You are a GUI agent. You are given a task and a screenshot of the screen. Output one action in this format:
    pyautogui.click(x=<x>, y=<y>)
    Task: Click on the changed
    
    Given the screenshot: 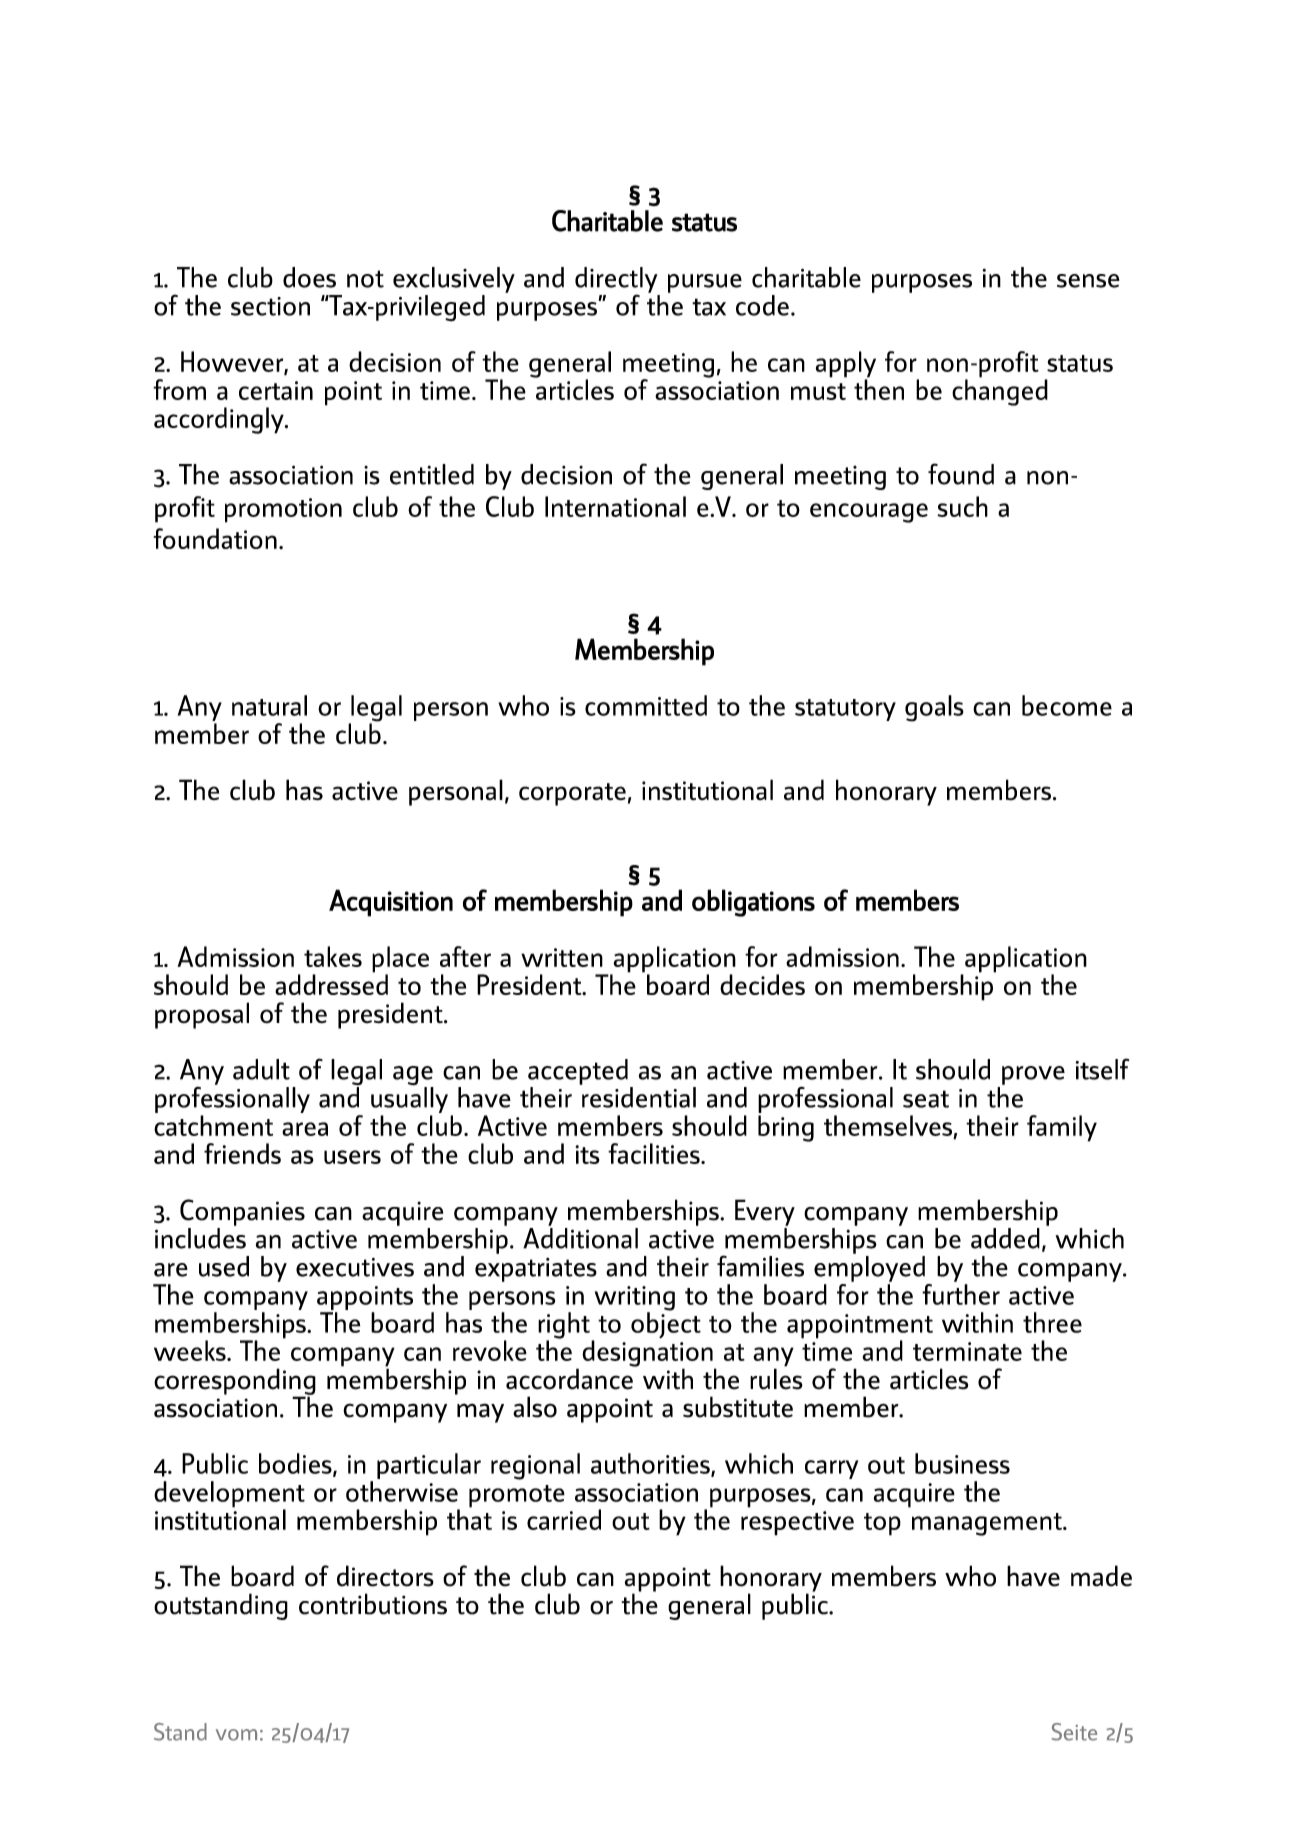 What is the action you would take?
    pyautogui.click(x=1000, y=391)
